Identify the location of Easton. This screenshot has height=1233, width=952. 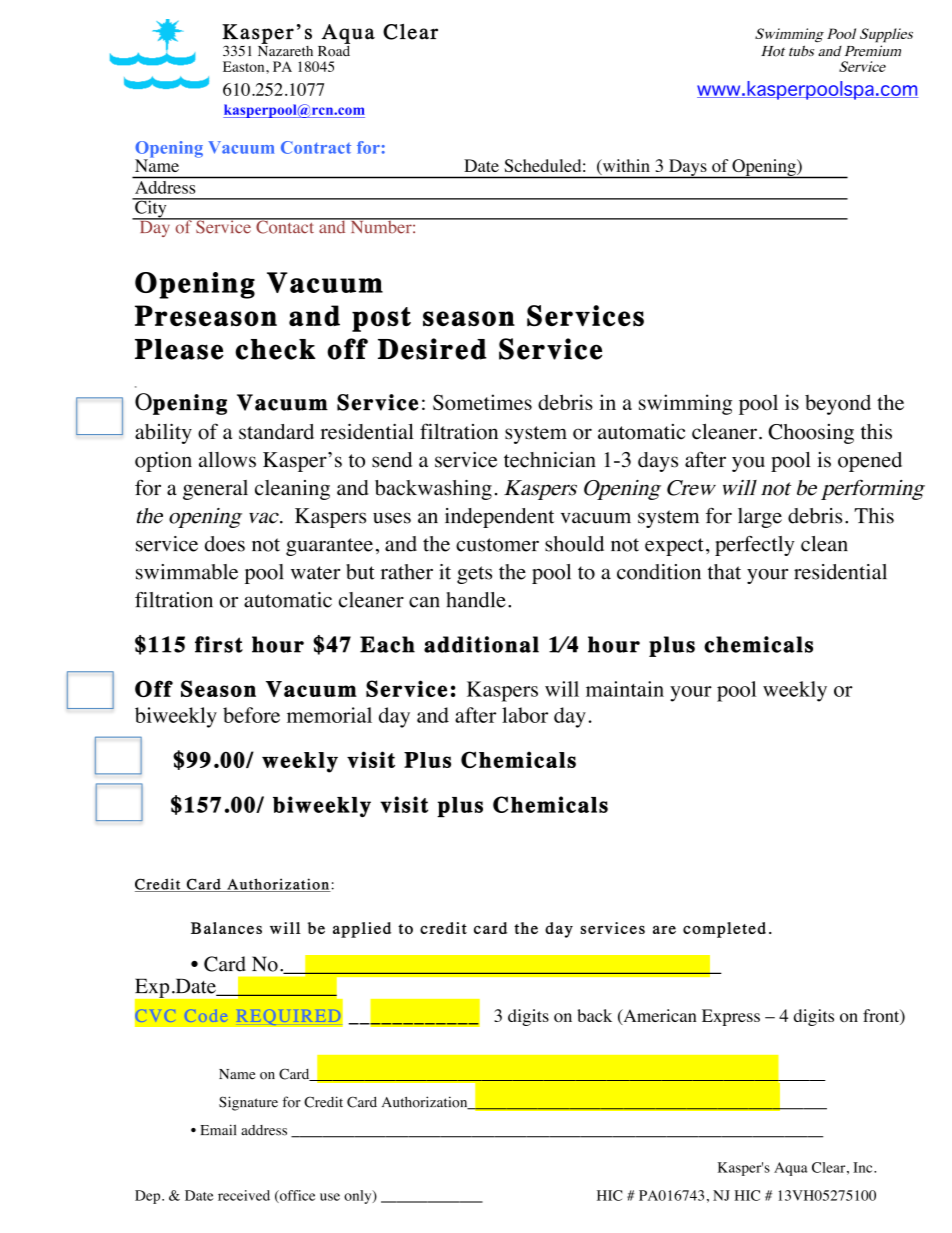
(245, 66).
